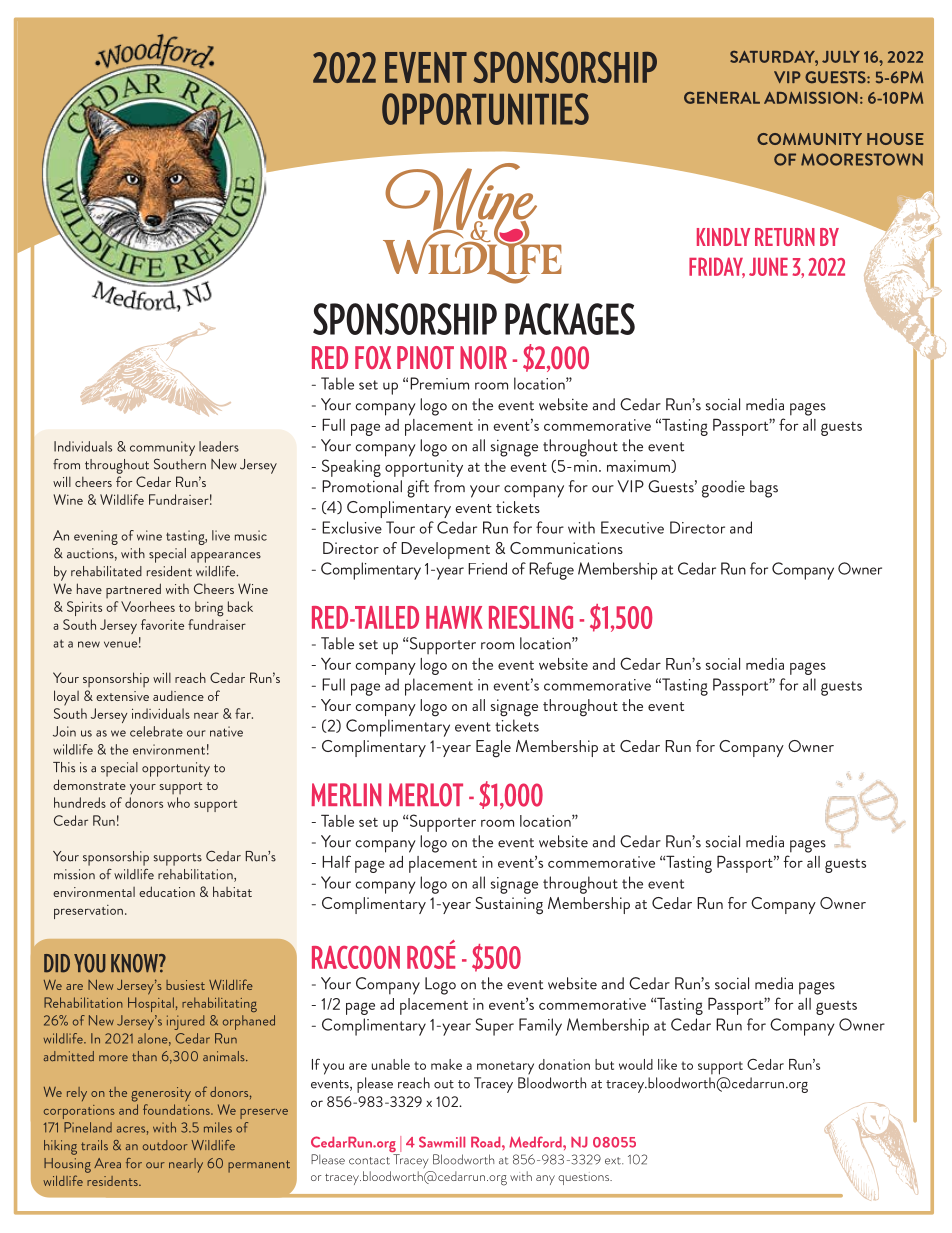  I want to click on Sawmill, so click(442, 1142).
